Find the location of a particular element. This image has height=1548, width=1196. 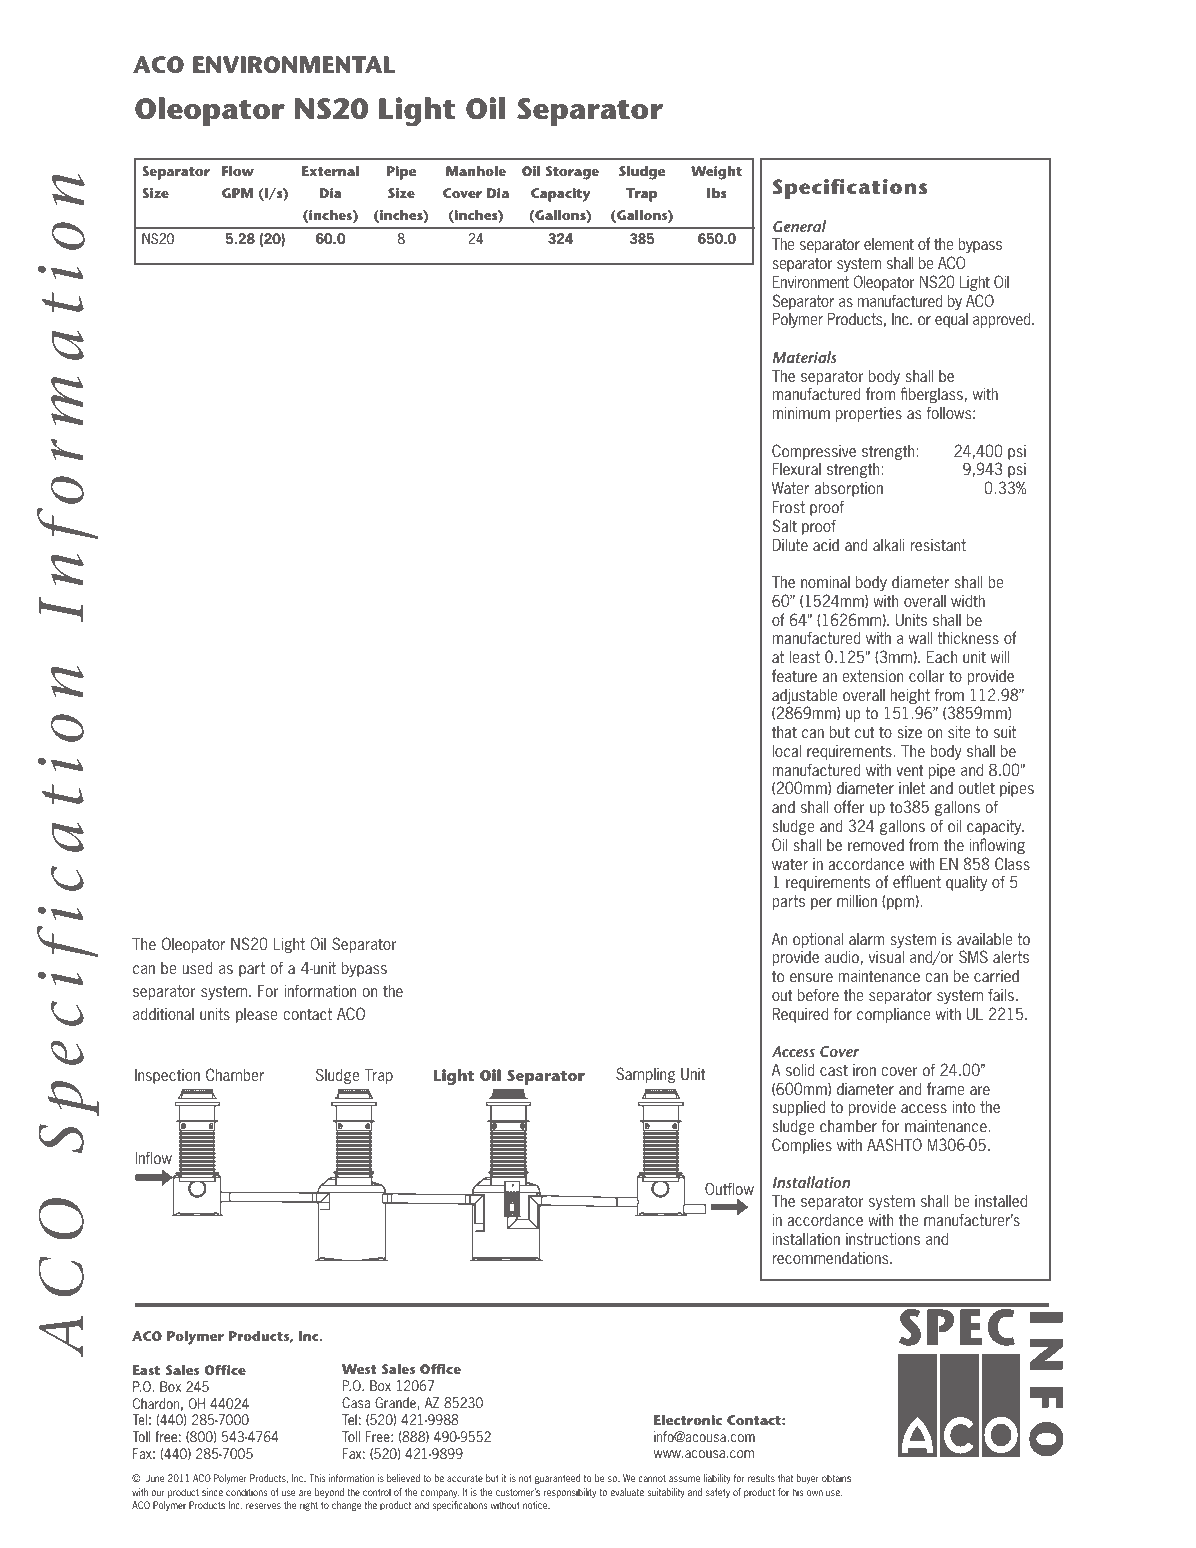

instructions is located at coordinates (883, 1239).
